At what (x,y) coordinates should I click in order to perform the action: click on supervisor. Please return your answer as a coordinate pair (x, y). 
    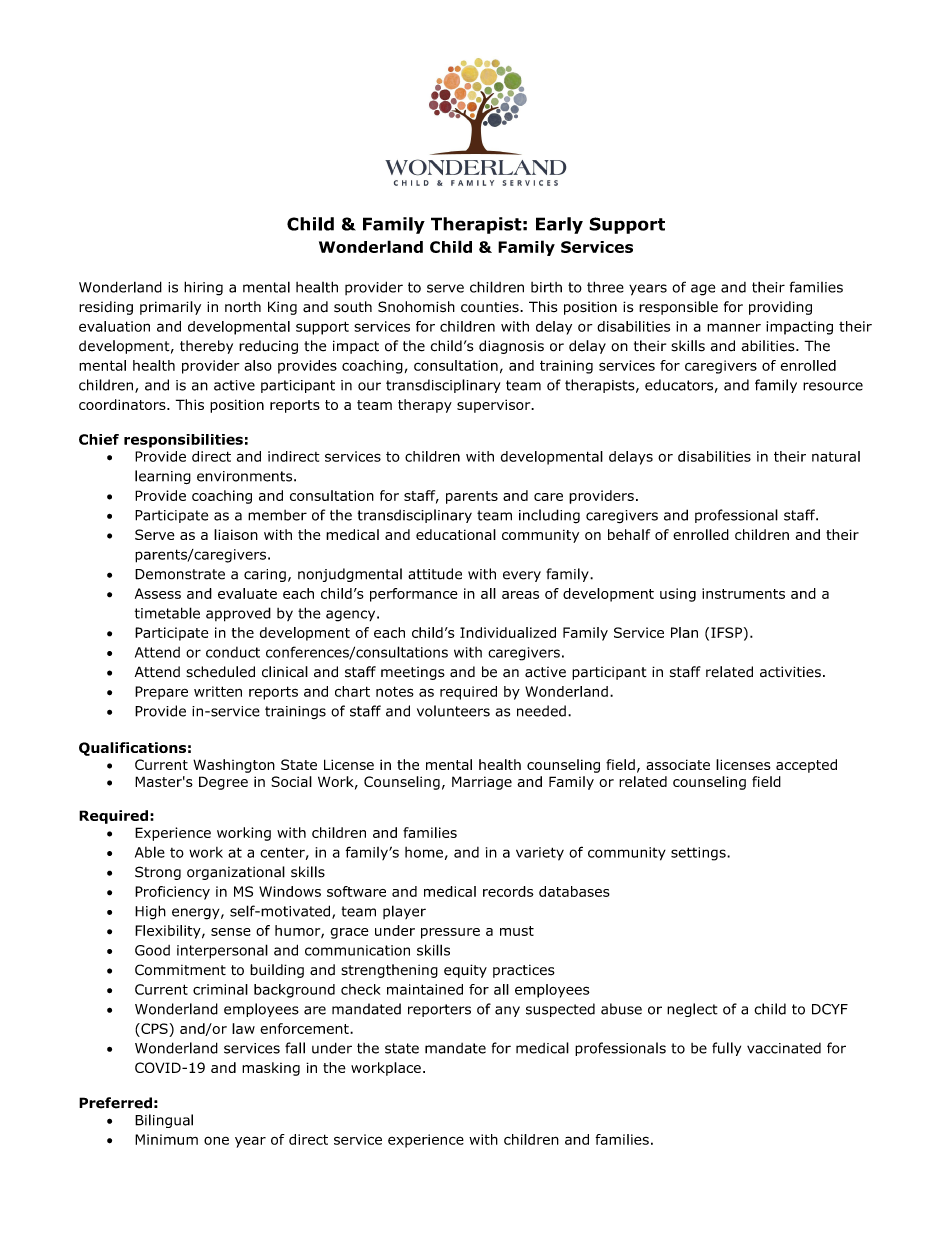
    Looking at the image, I should click on (495, 406).
